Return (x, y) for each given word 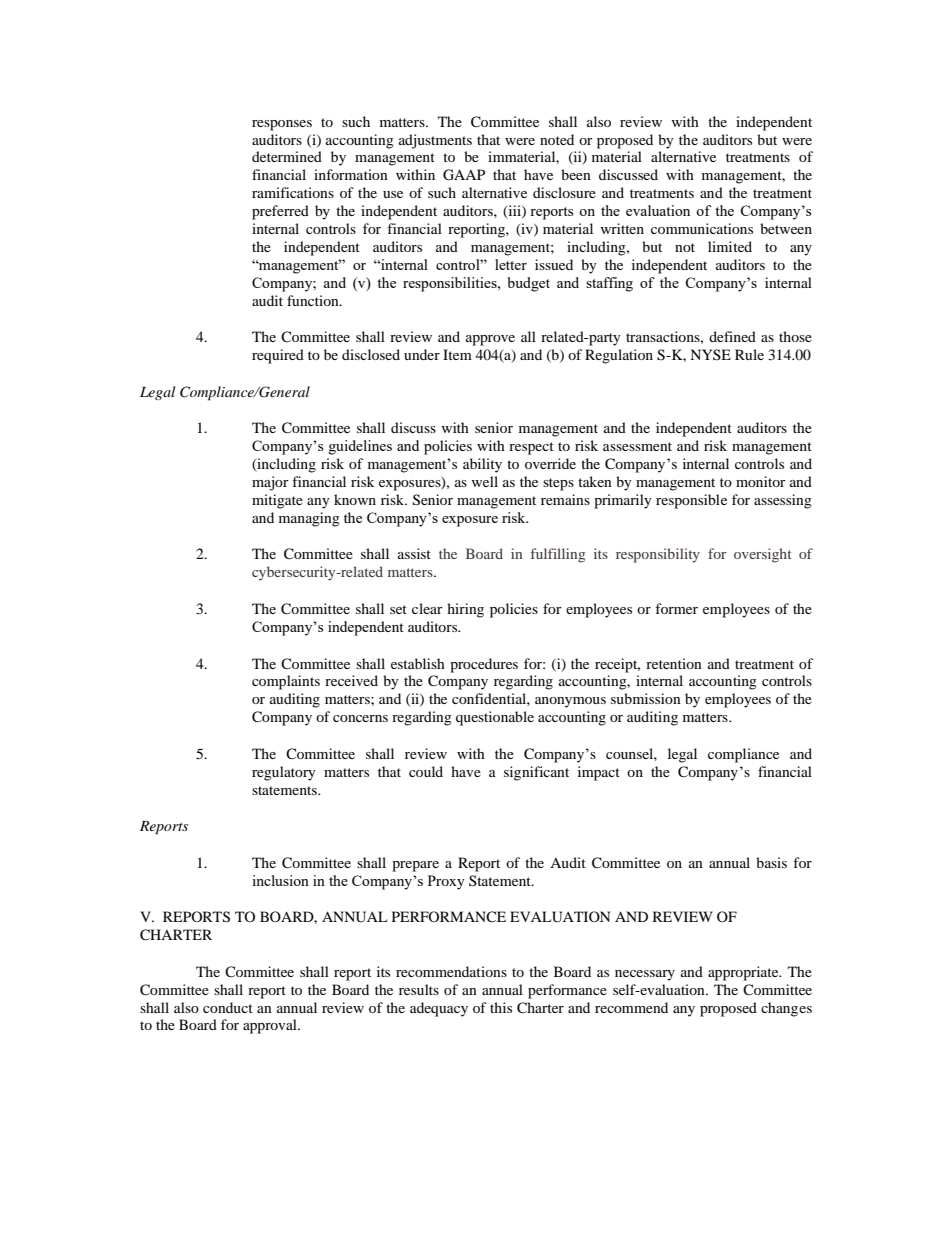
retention (674, 663)
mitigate (277, 501)
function (314, 300)
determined (287, 156)
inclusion (280, 880)
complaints (286, 682)
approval (271, 1026)
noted (557, 139)
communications (702, 228)
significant (536, 773)
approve (490, 340)
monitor (761, 481)
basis (771, 862)
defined (732, 336)
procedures (484, 665)
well (484, 481)
